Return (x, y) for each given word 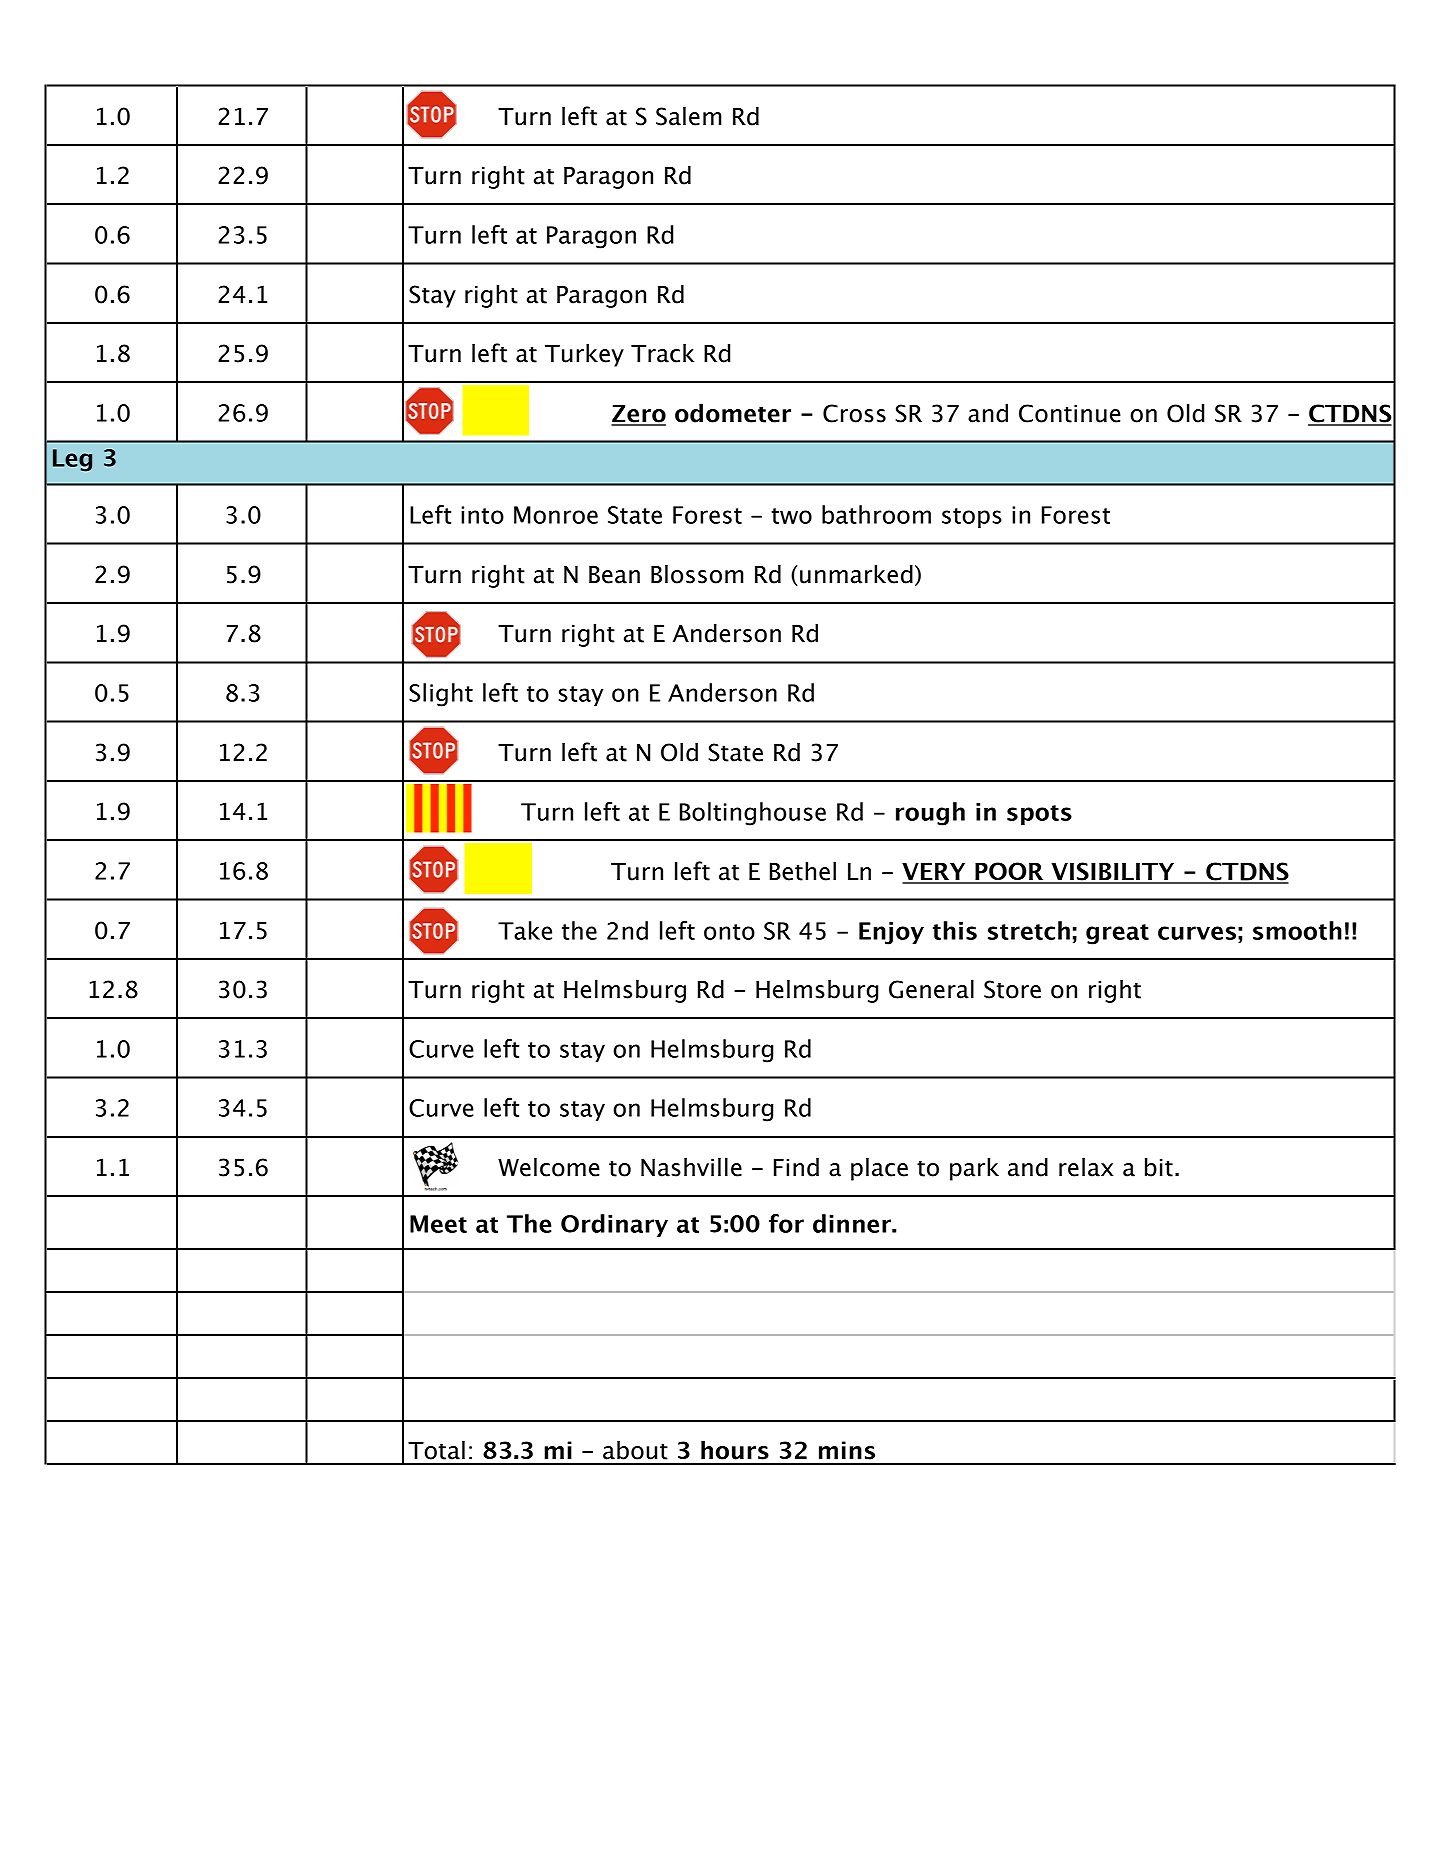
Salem (689, 116)
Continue (1070, 413)
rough (930, 814)
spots (1039, 815)
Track (663, 353)
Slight (441, 695)
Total (436, 1450)
